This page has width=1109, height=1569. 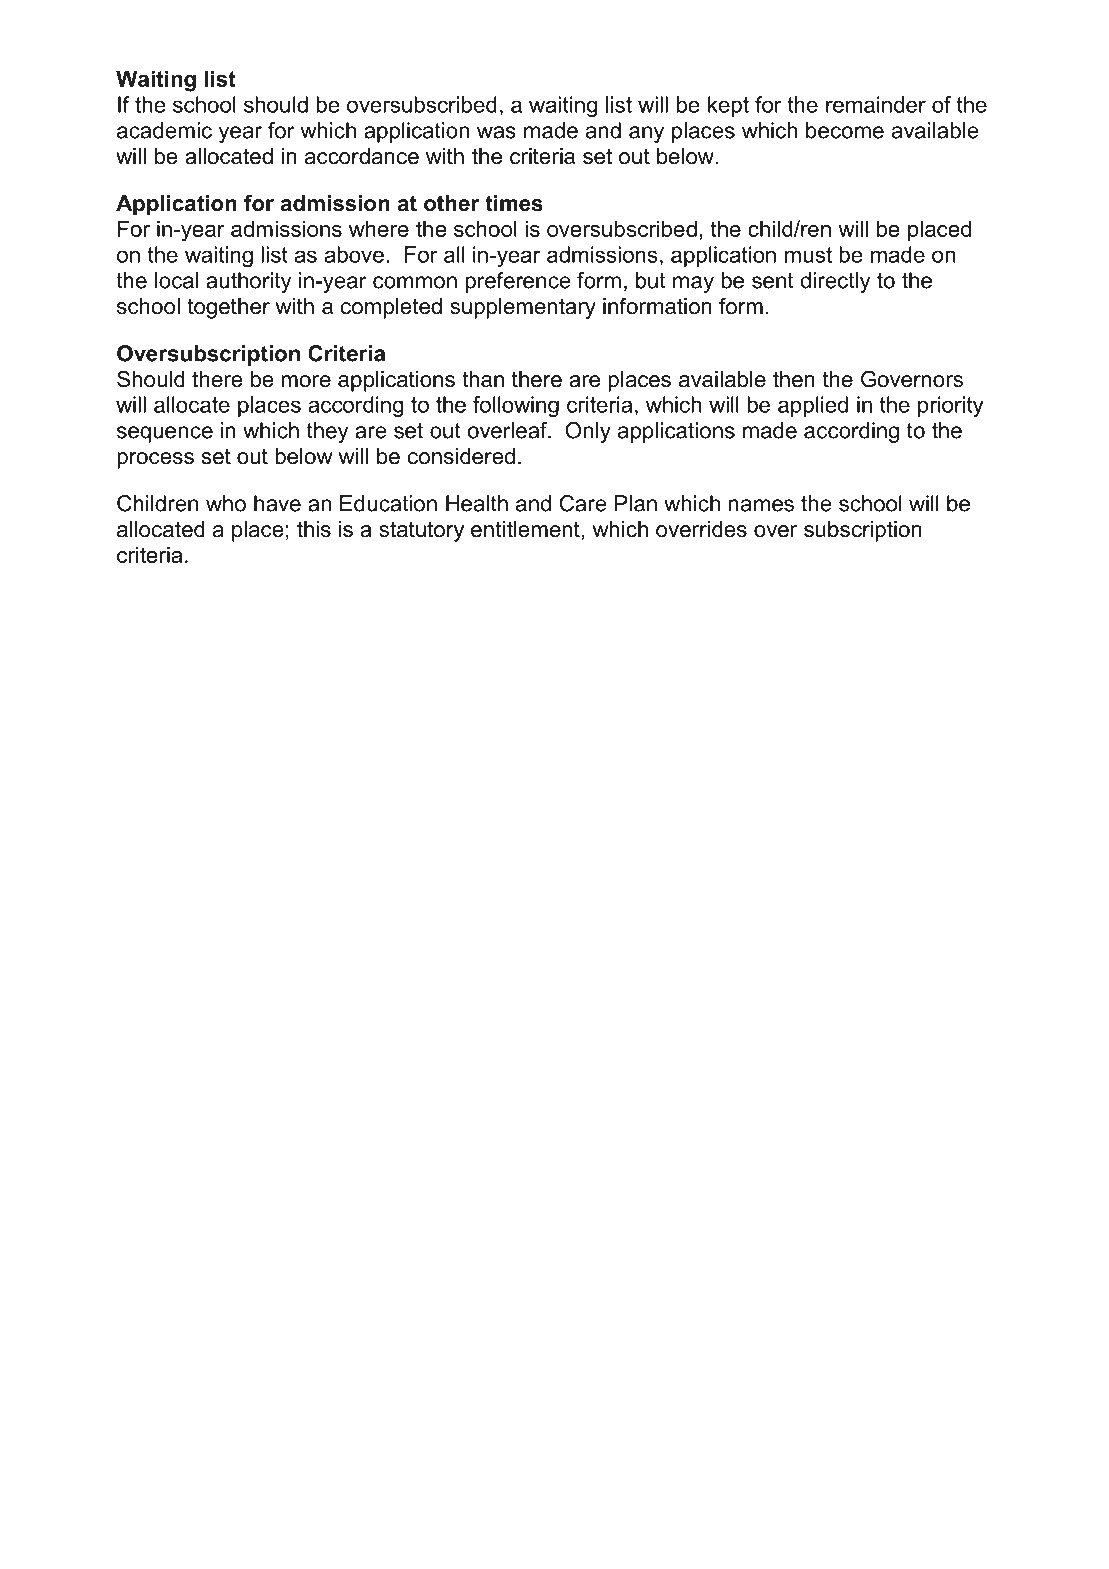 What do you see at coordinates (835, 282) in the page?
I see `directly` at bounding box center [835, 282].
